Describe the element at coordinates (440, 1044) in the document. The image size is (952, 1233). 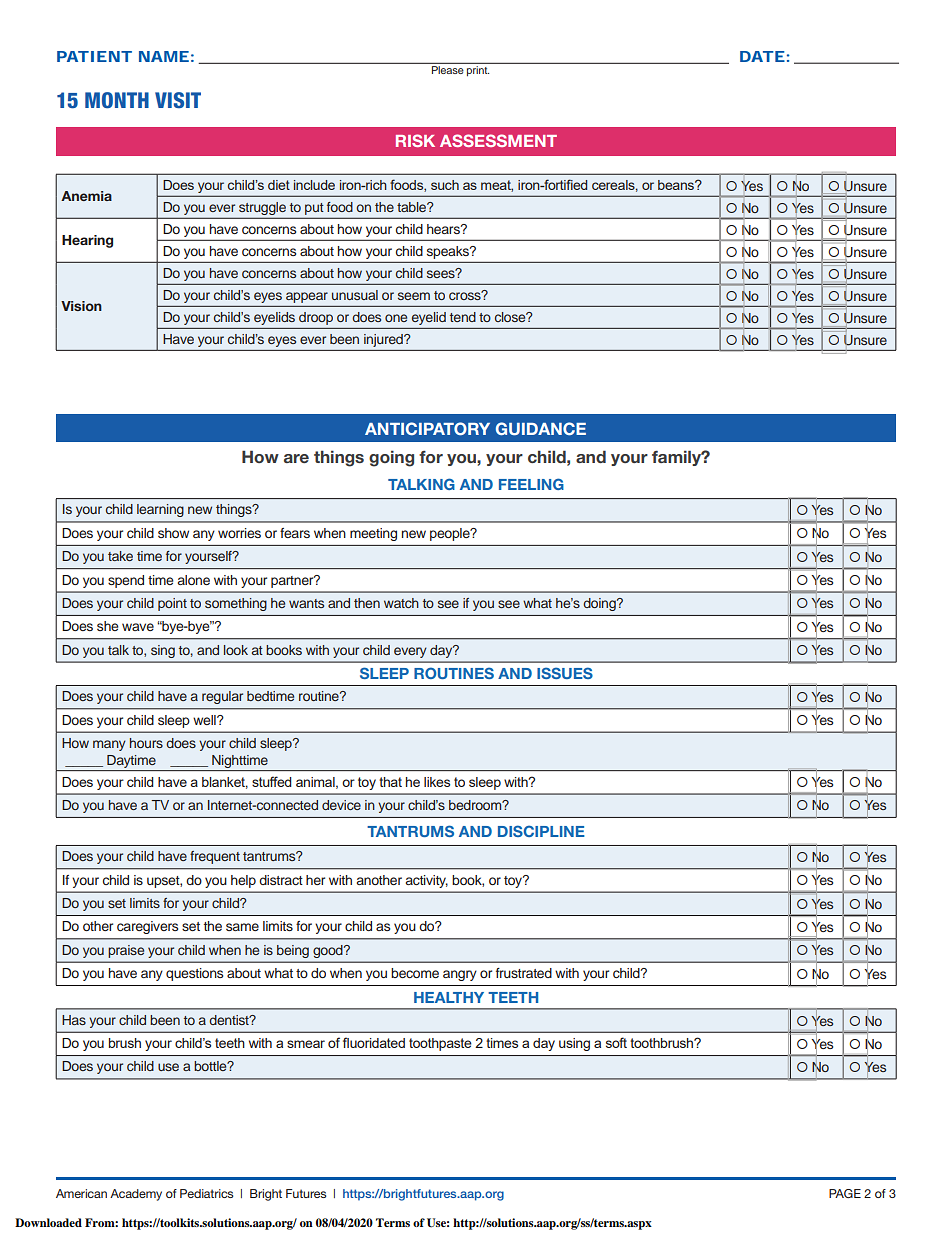
I see `toothpaste` at that location.
